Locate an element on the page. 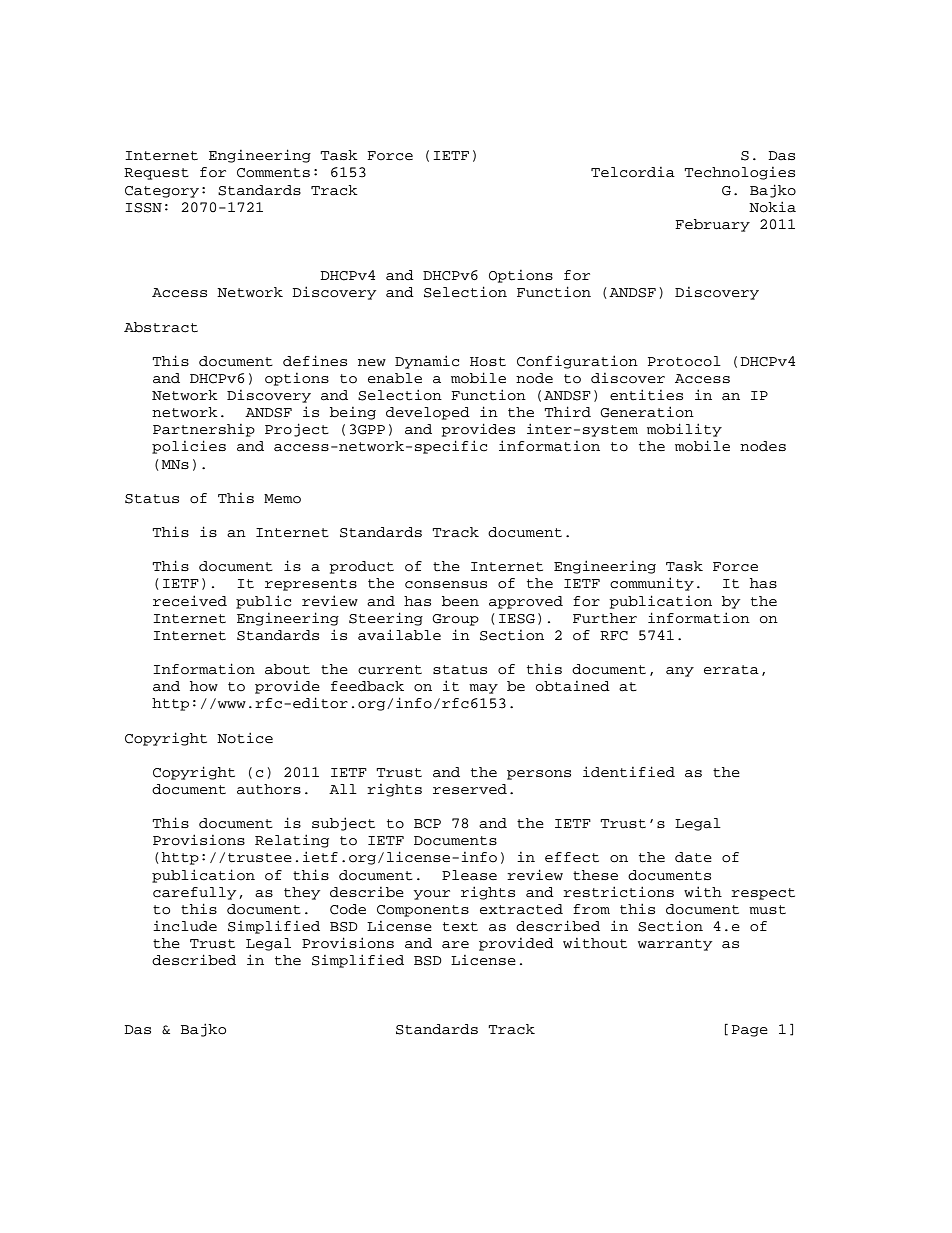 The image size is (952, 1233). received is located at coordinates (190, 601).
